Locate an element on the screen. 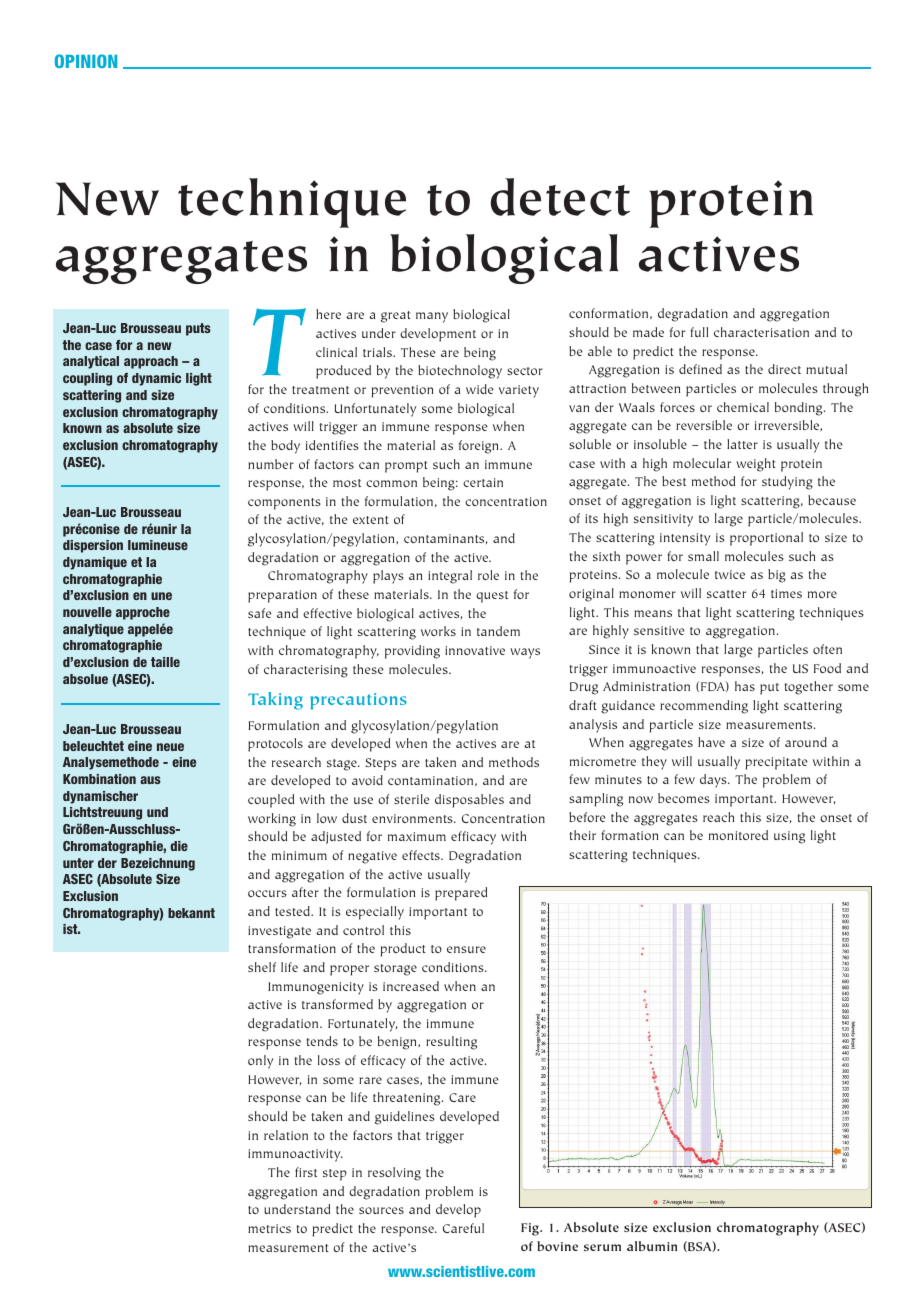 Image resolution: width=924 pixels, height=1308 pixels. biotechnology is located at coordinates (460, 372).
